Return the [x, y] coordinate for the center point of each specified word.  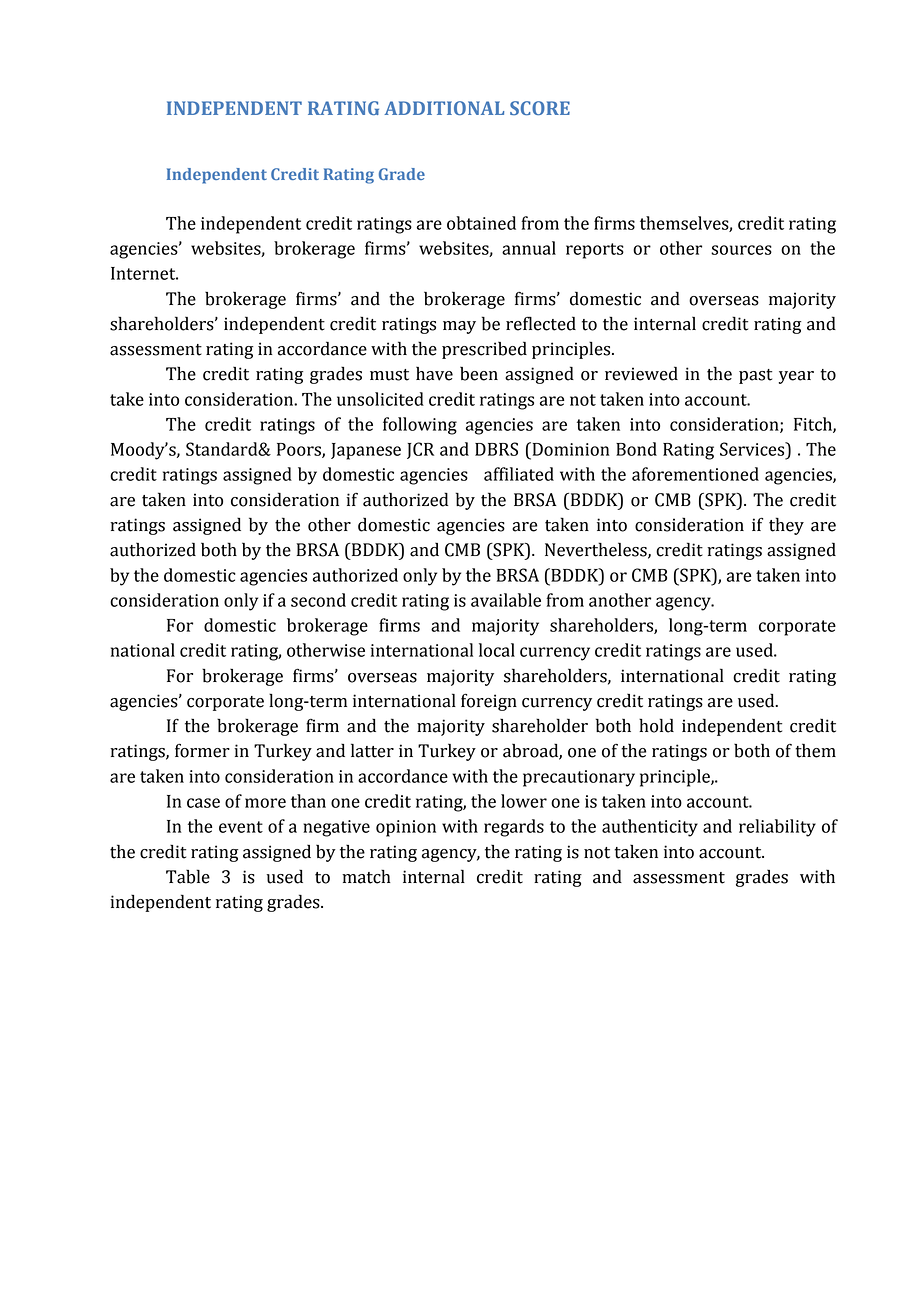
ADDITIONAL [444, 108]
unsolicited [380, 399]
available [506, 600]
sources [741, 250]
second [318, 600]
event [241, 827]
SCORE [540, 108]
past [755, 376]
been [479, 374]
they [786, 526]
